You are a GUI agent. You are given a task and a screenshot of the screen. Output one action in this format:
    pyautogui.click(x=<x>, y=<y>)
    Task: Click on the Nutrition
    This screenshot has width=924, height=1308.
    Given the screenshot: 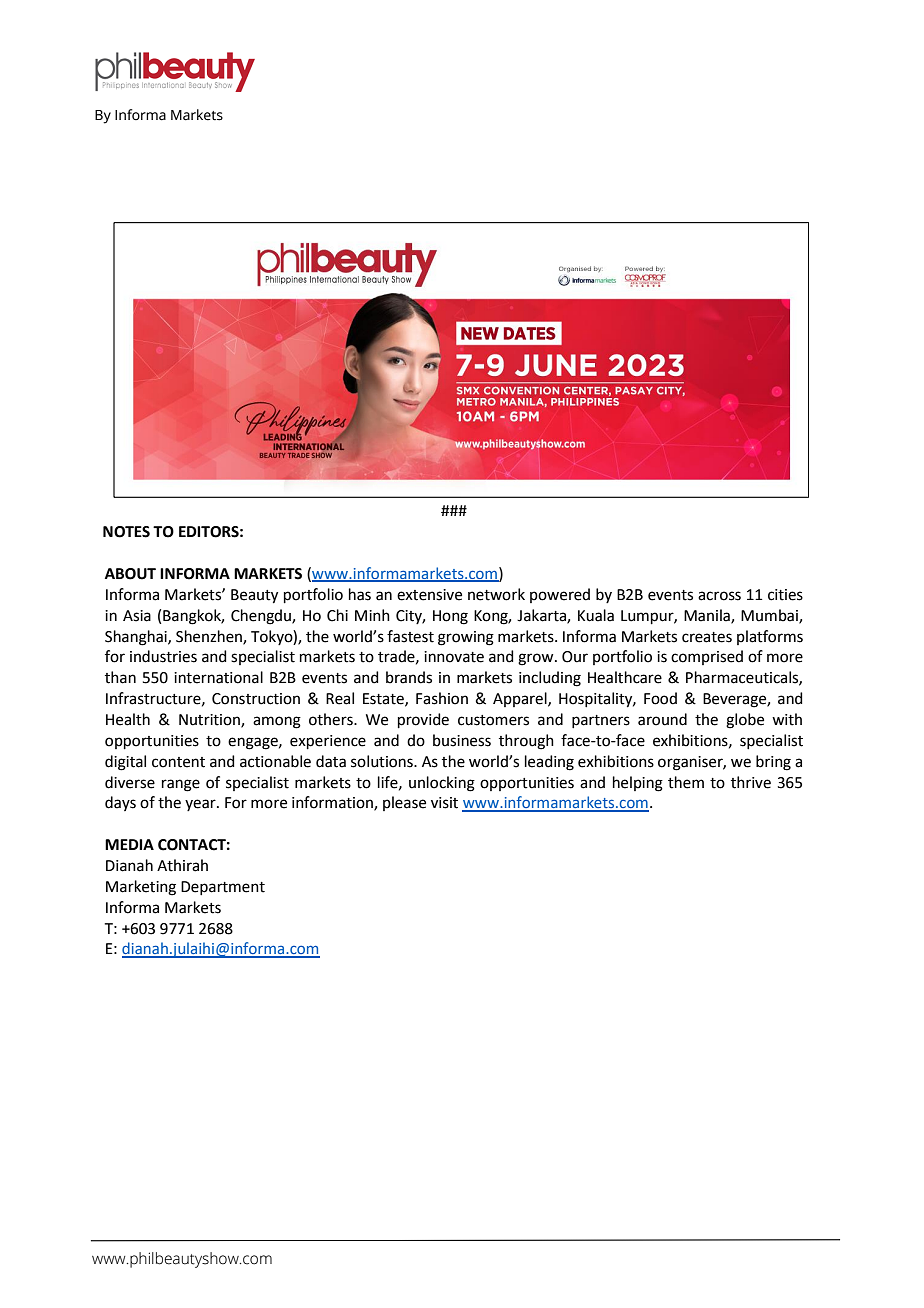 What is the action you would take?
    pyautogui.click(x=210, y=721)
